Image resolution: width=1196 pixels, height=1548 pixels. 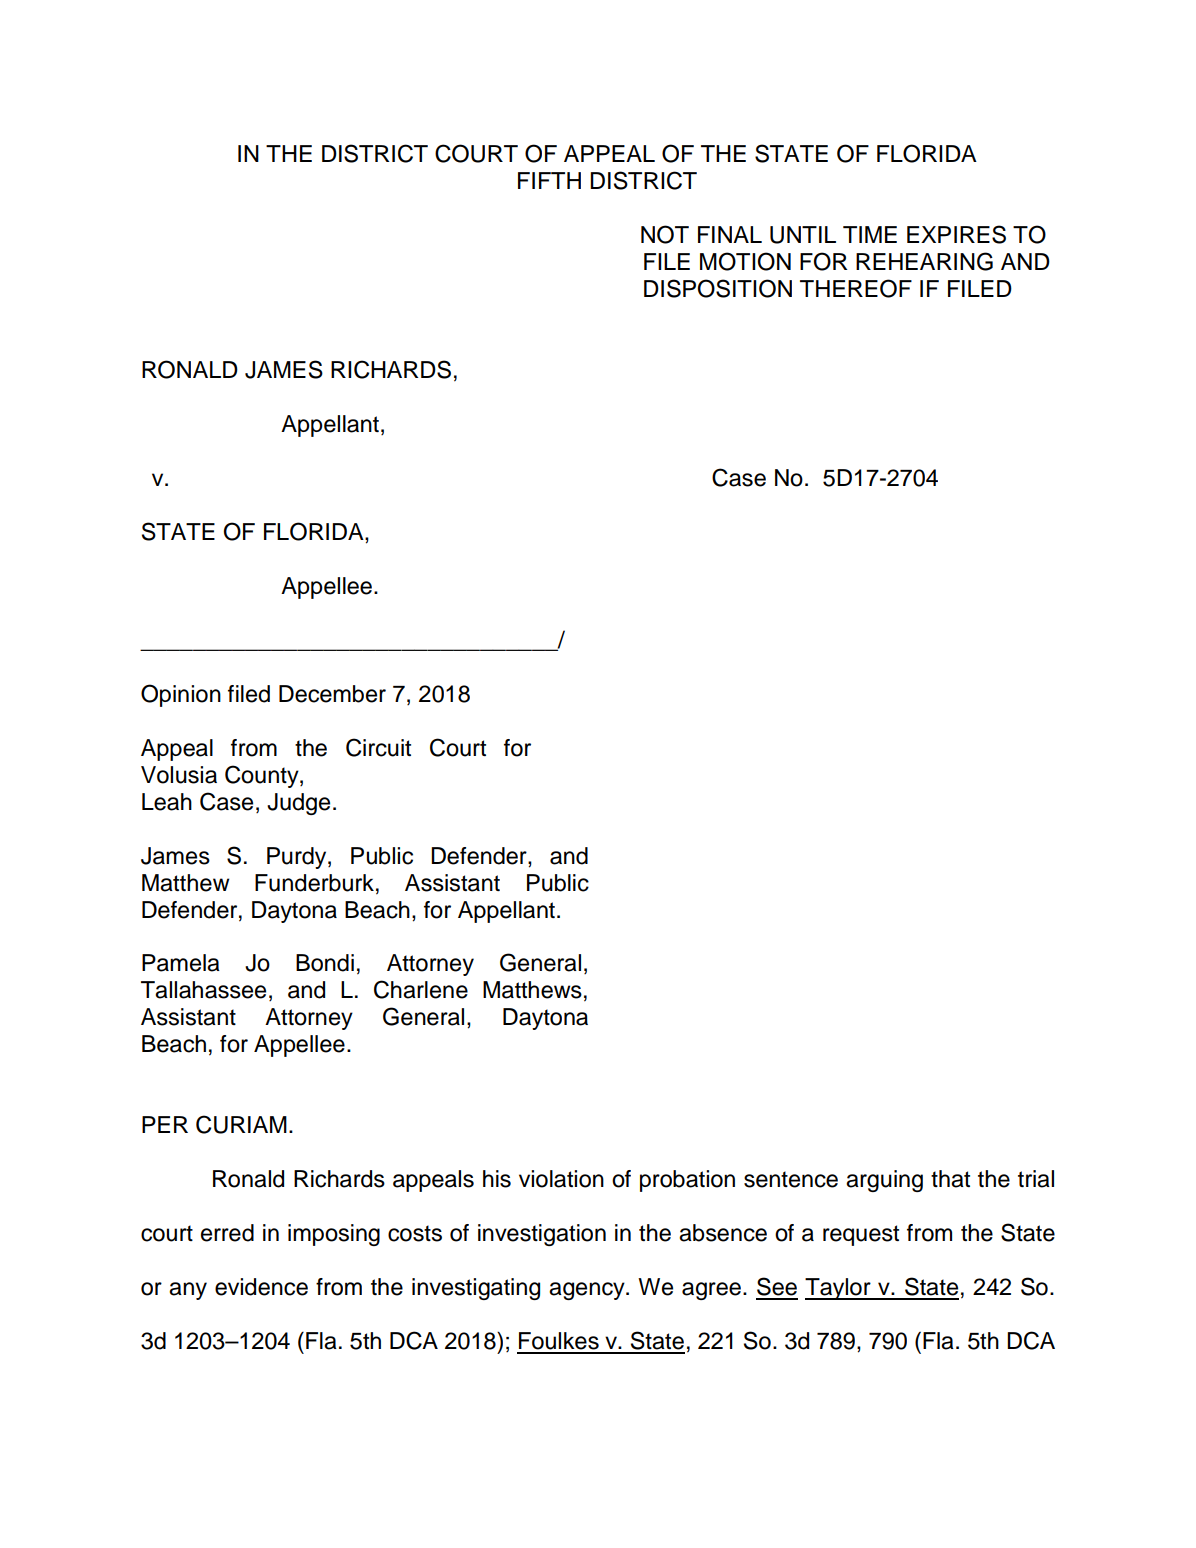 I want to click on EXPIRES, so click(x=956, y=234).
